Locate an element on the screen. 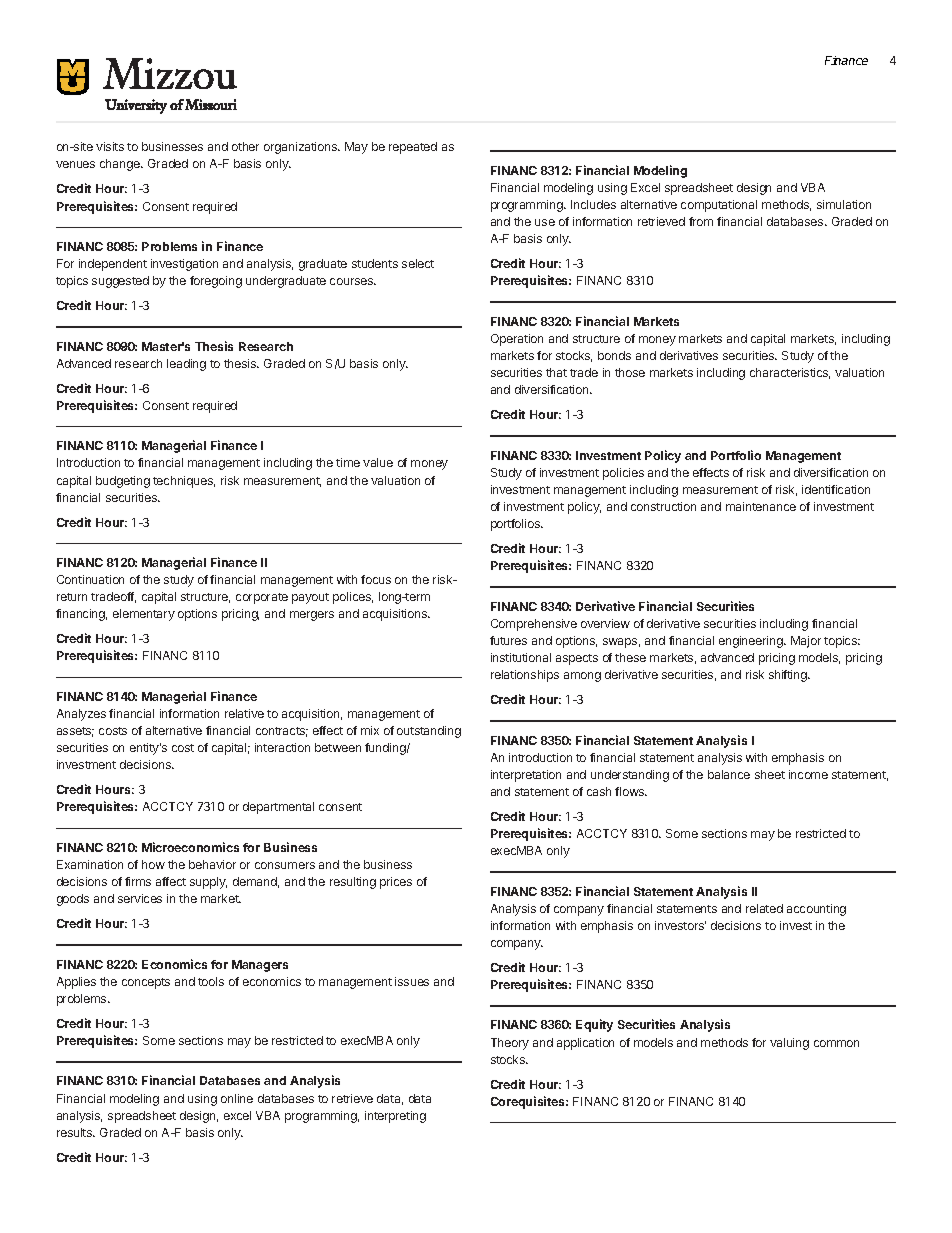 The width and height of the screenshot is (952, 1233). change is located at coordinates (121, 165).
